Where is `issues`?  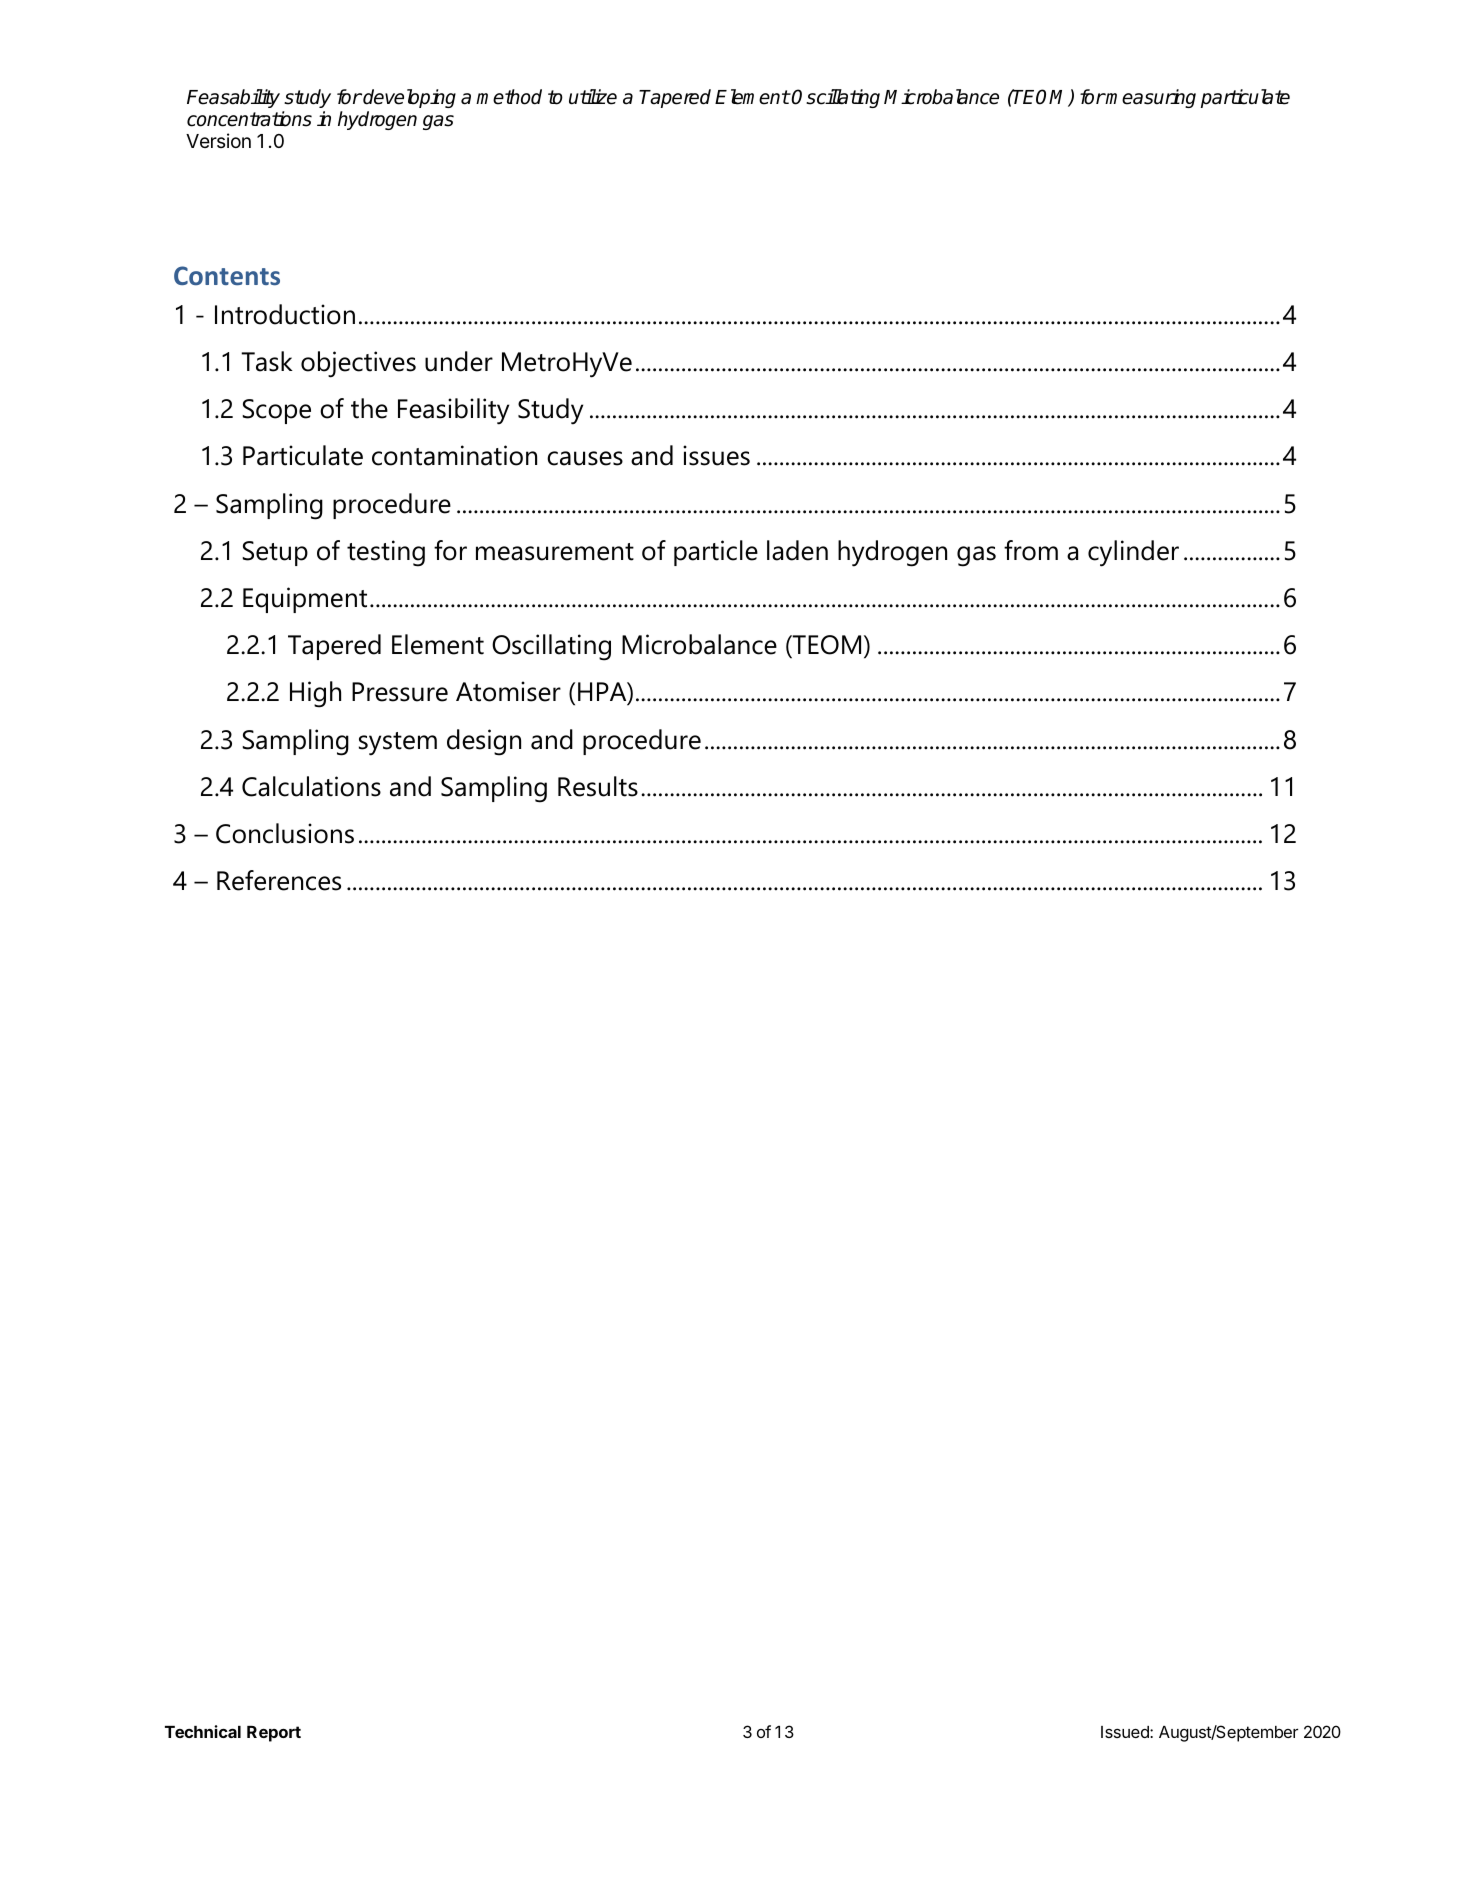 issues is located at coordinates (716, 455).
